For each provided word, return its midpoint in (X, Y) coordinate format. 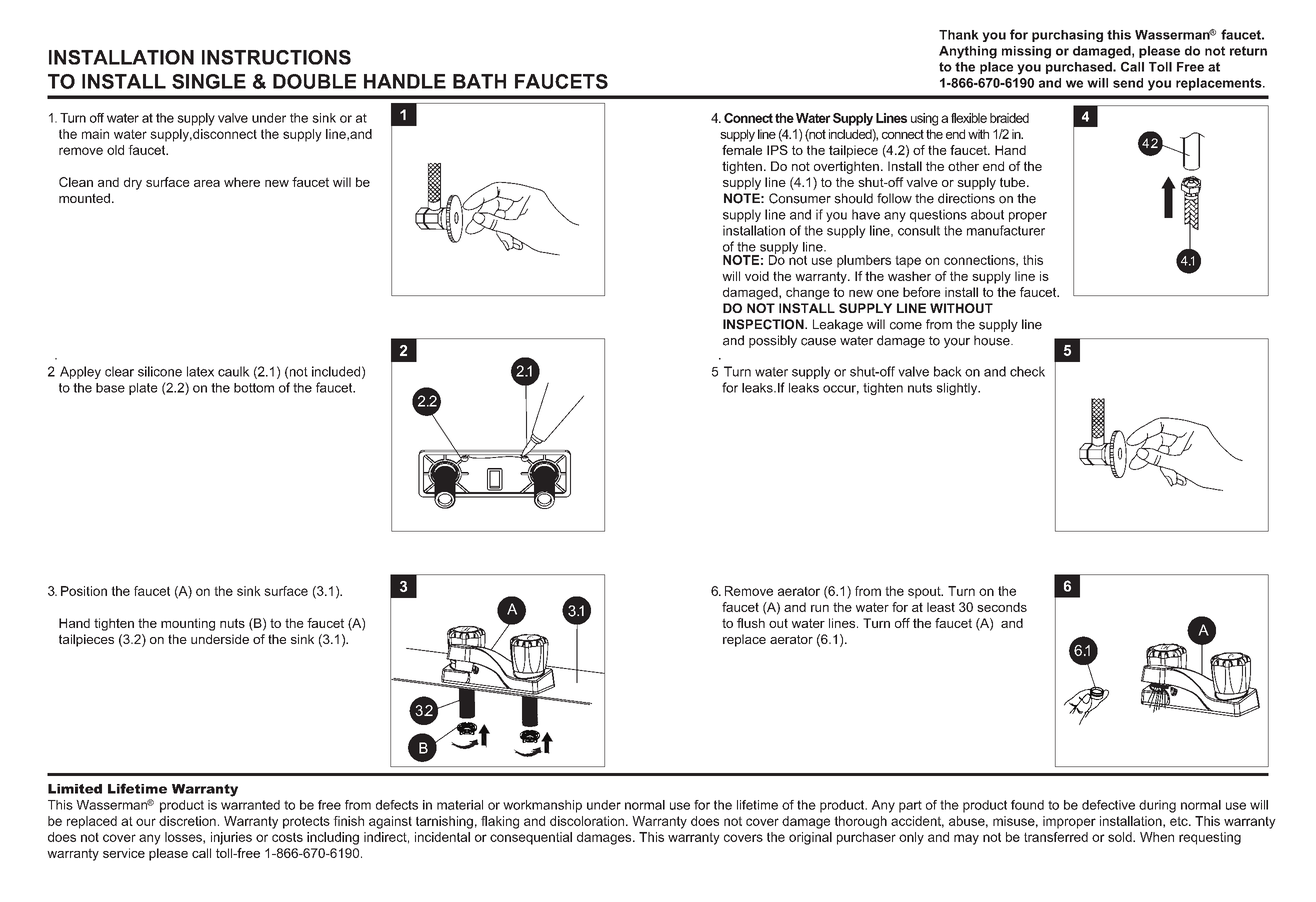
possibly (773, 341)
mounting (188, 624)
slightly (958, 389)
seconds (1002, 607)
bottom (254, 388)
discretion (187, 821)
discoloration (588, 821)
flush (751, 623)
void (757, 276)
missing (1026, 52)
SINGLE (209, 81)
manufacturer (1006, 230)
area (207, 183)
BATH (479, 81)
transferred (1056, 837)
